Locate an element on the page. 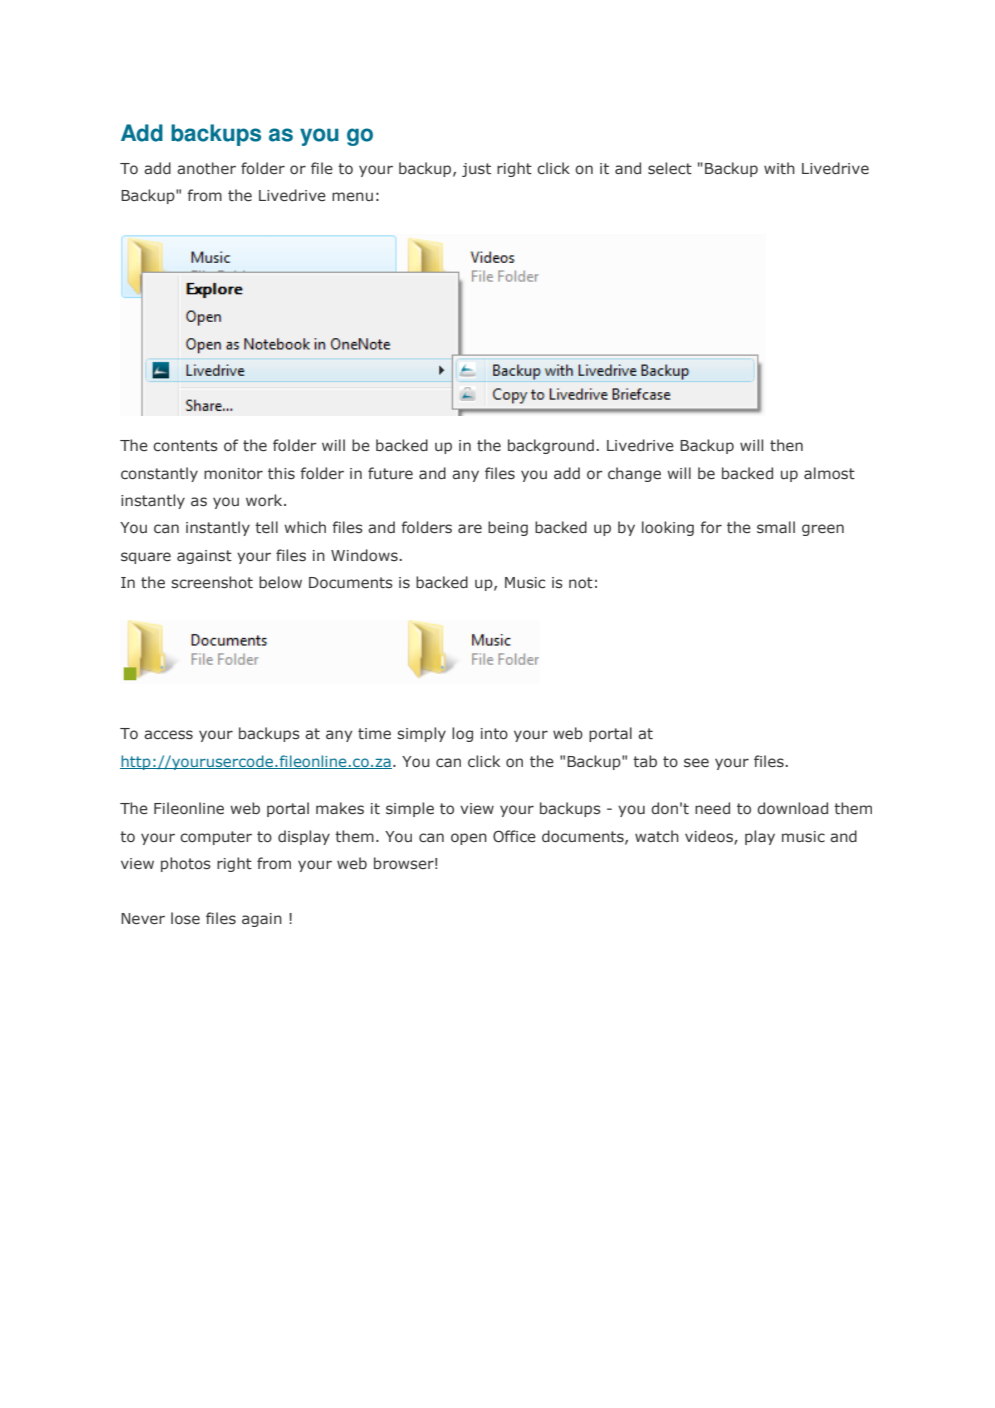 The width and height of the page is (995, 1408). then is located at coordinates (786, 445).
